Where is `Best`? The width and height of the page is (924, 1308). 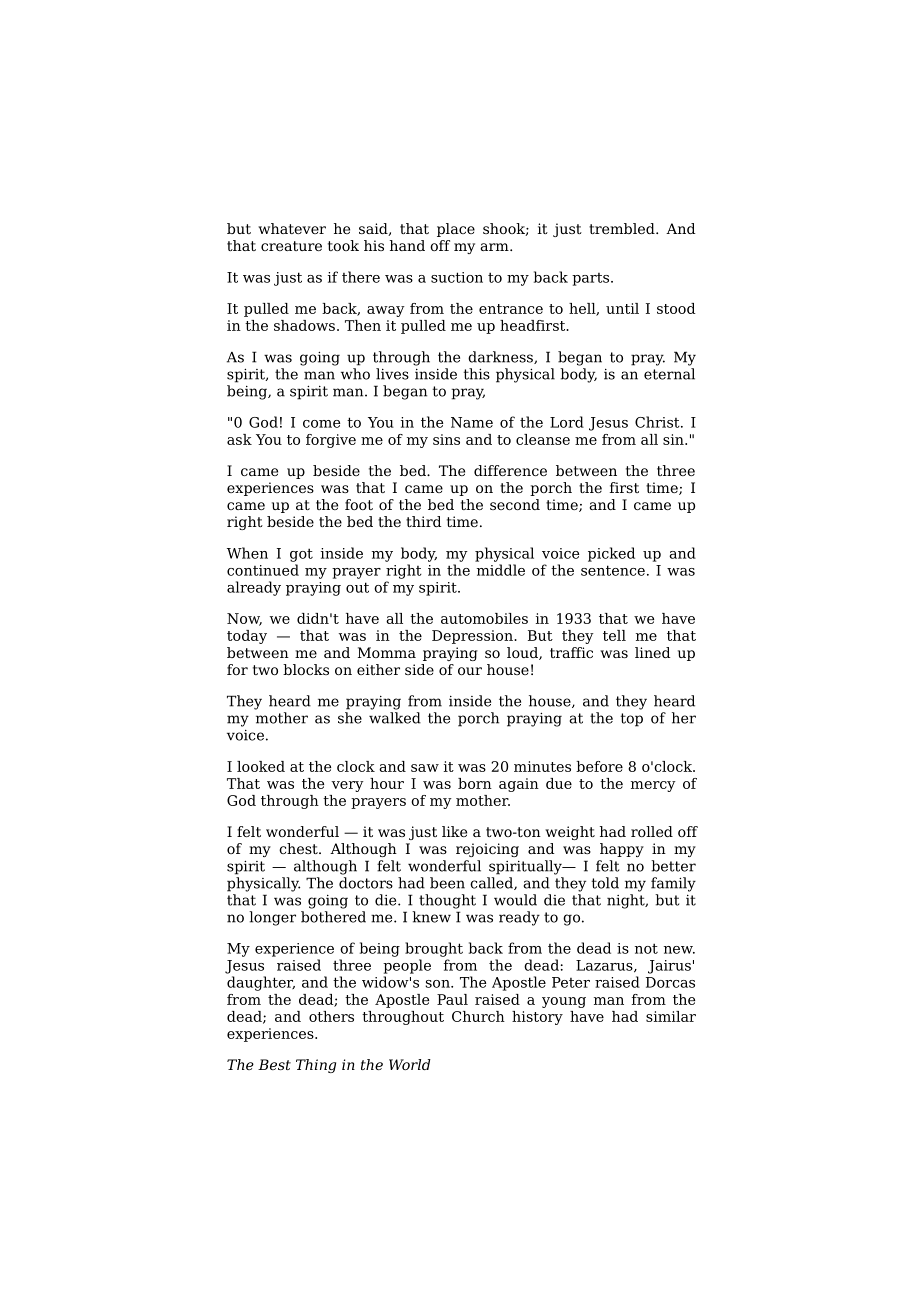
Best is located at coordinates (274, 1064).
